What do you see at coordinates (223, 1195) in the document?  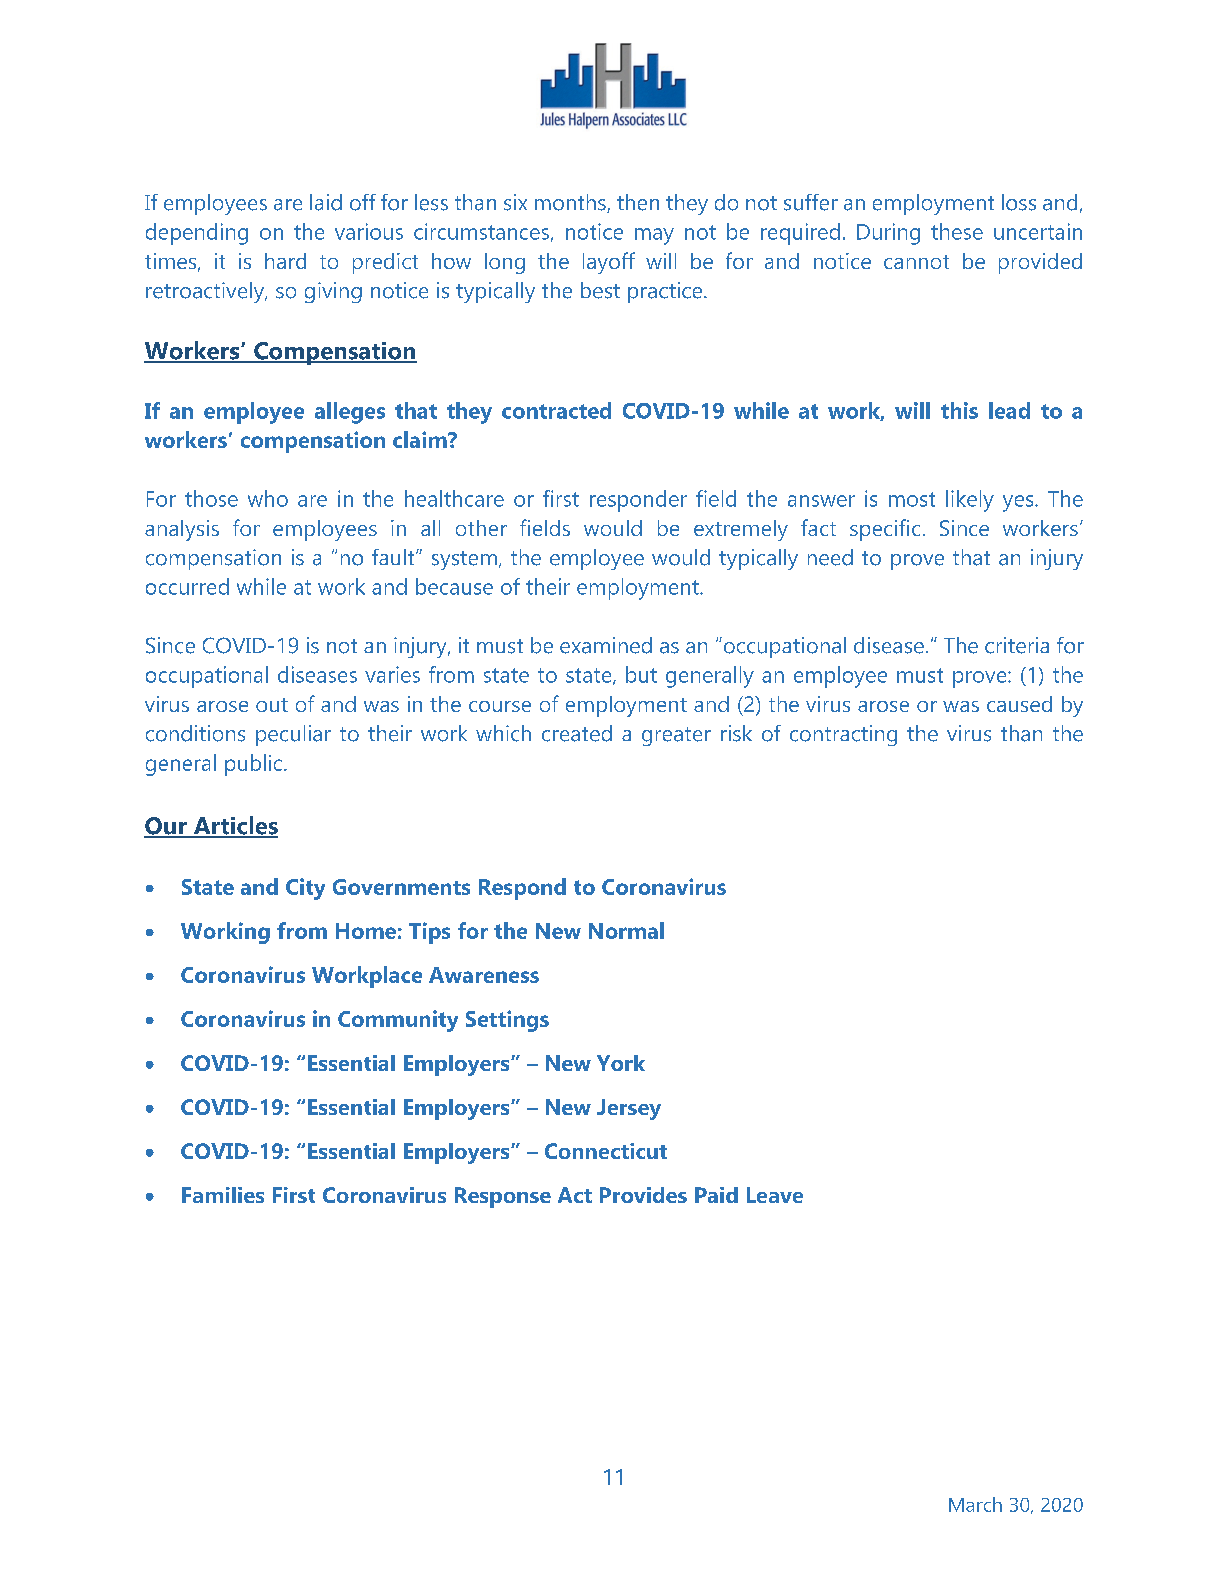 I see `Families` at bounding box center [223, 1195].
